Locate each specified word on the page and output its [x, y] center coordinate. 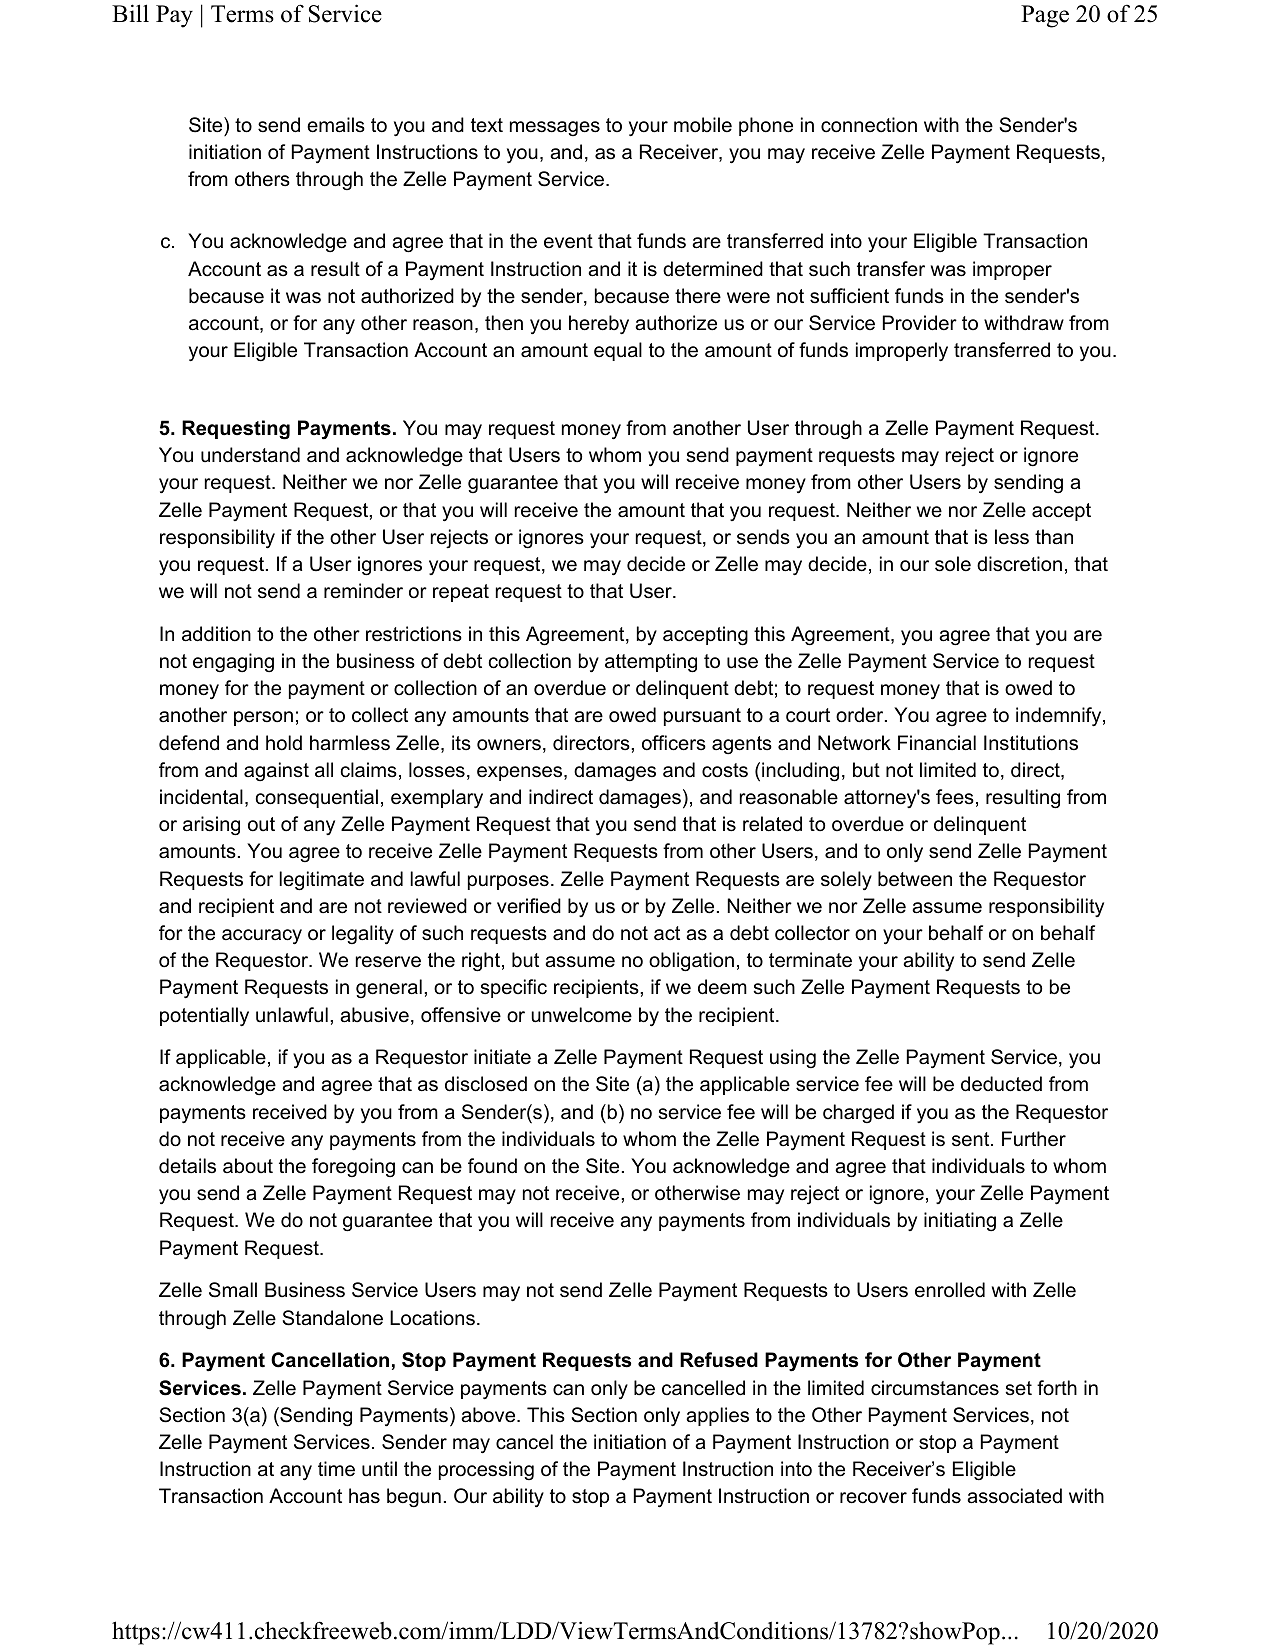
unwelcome [581, 1015]
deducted [1001, 1084]
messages [555, 128]
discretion [1019, 564]
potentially [204, 1016]
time [336, 1469]
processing [486, 1470]
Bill [130, 13]
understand [250, 455]
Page [1045, 16]
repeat [461, 593]
